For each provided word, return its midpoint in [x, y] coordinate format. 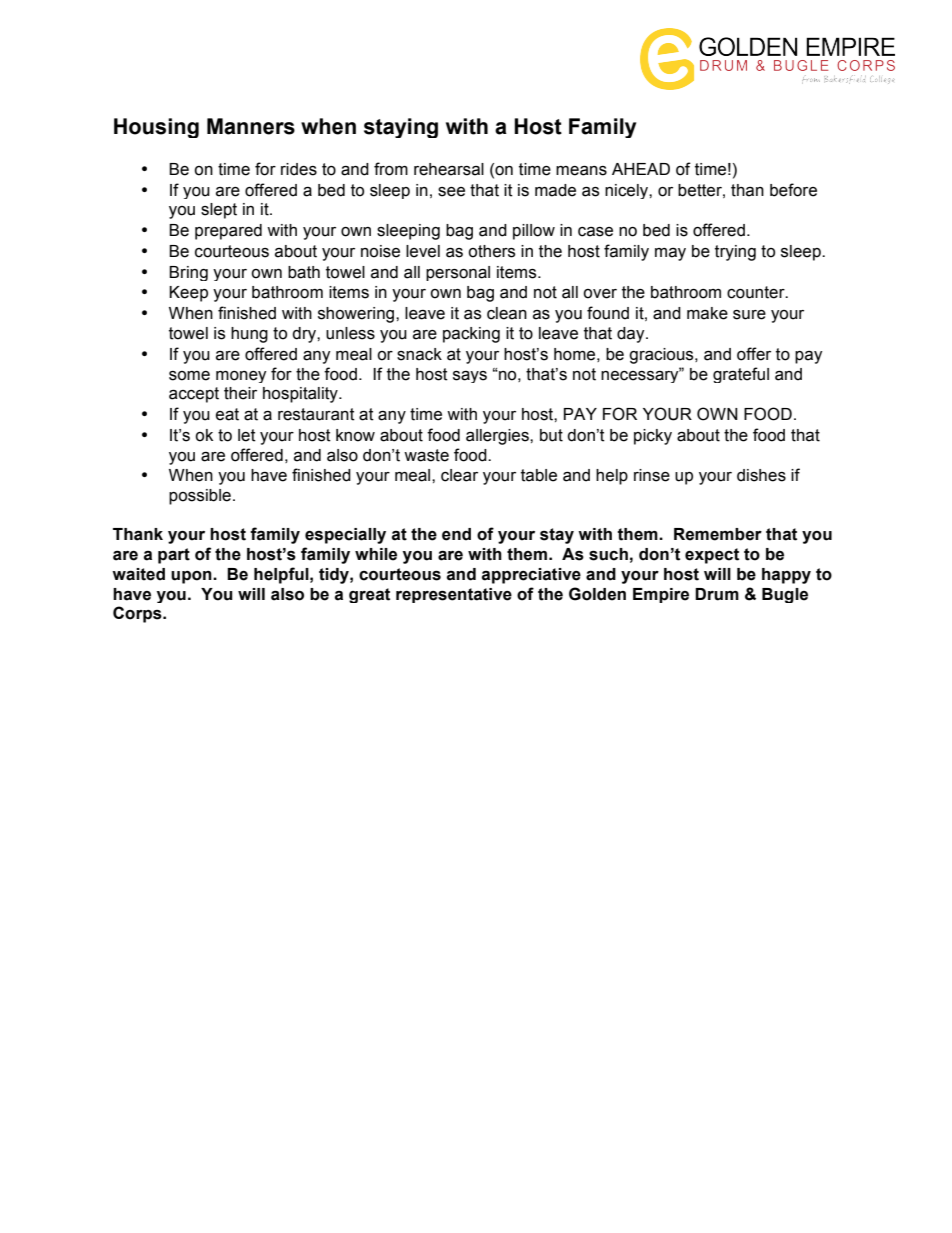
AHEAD [641, 169]
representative [454, 595]
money [241, 377]
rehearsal [449, 169]
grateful [741, 375]
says [470, 377]
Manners [251, 126]
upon [192, 577]
